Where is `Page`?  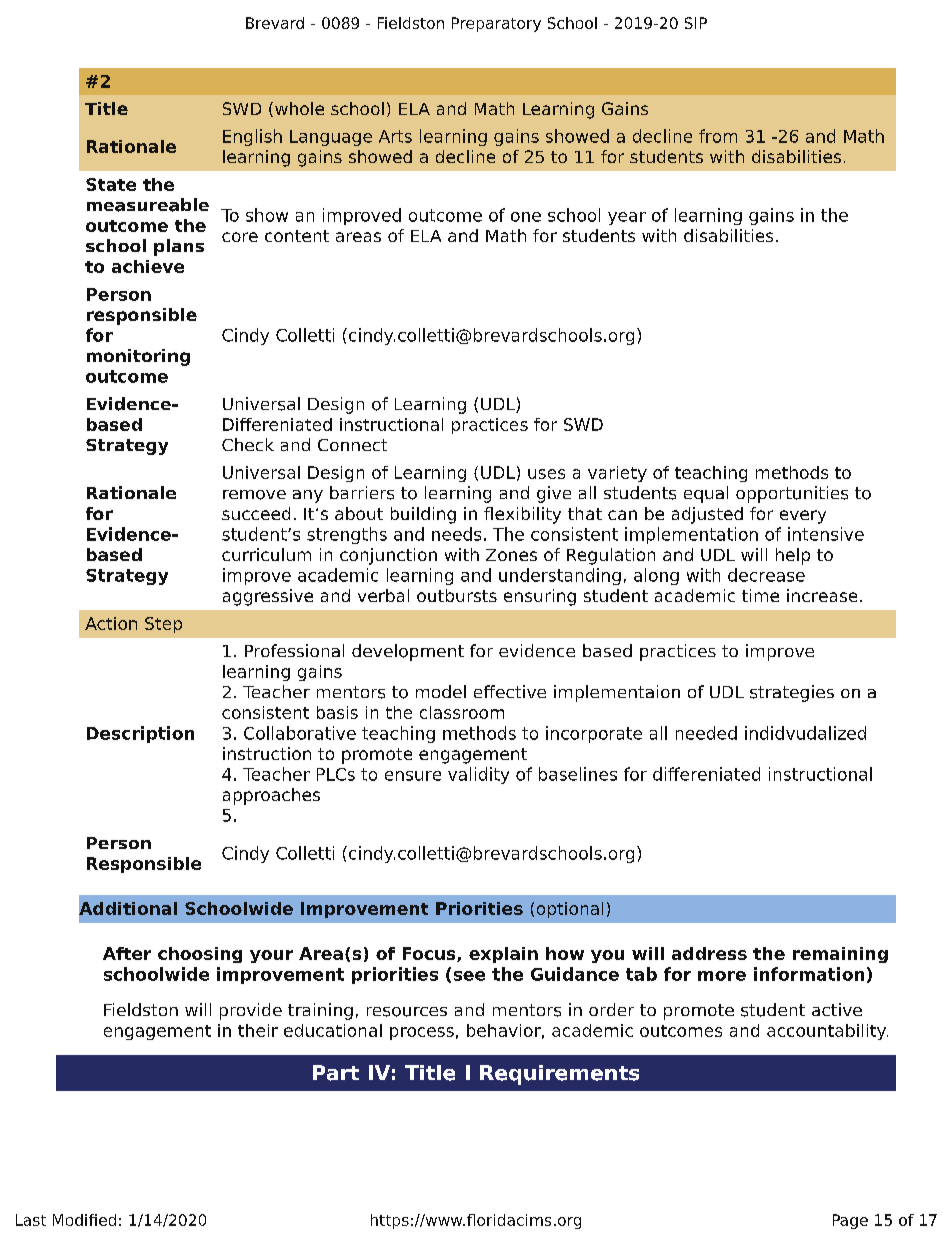 Page is located at coordinates (850, 1221).
